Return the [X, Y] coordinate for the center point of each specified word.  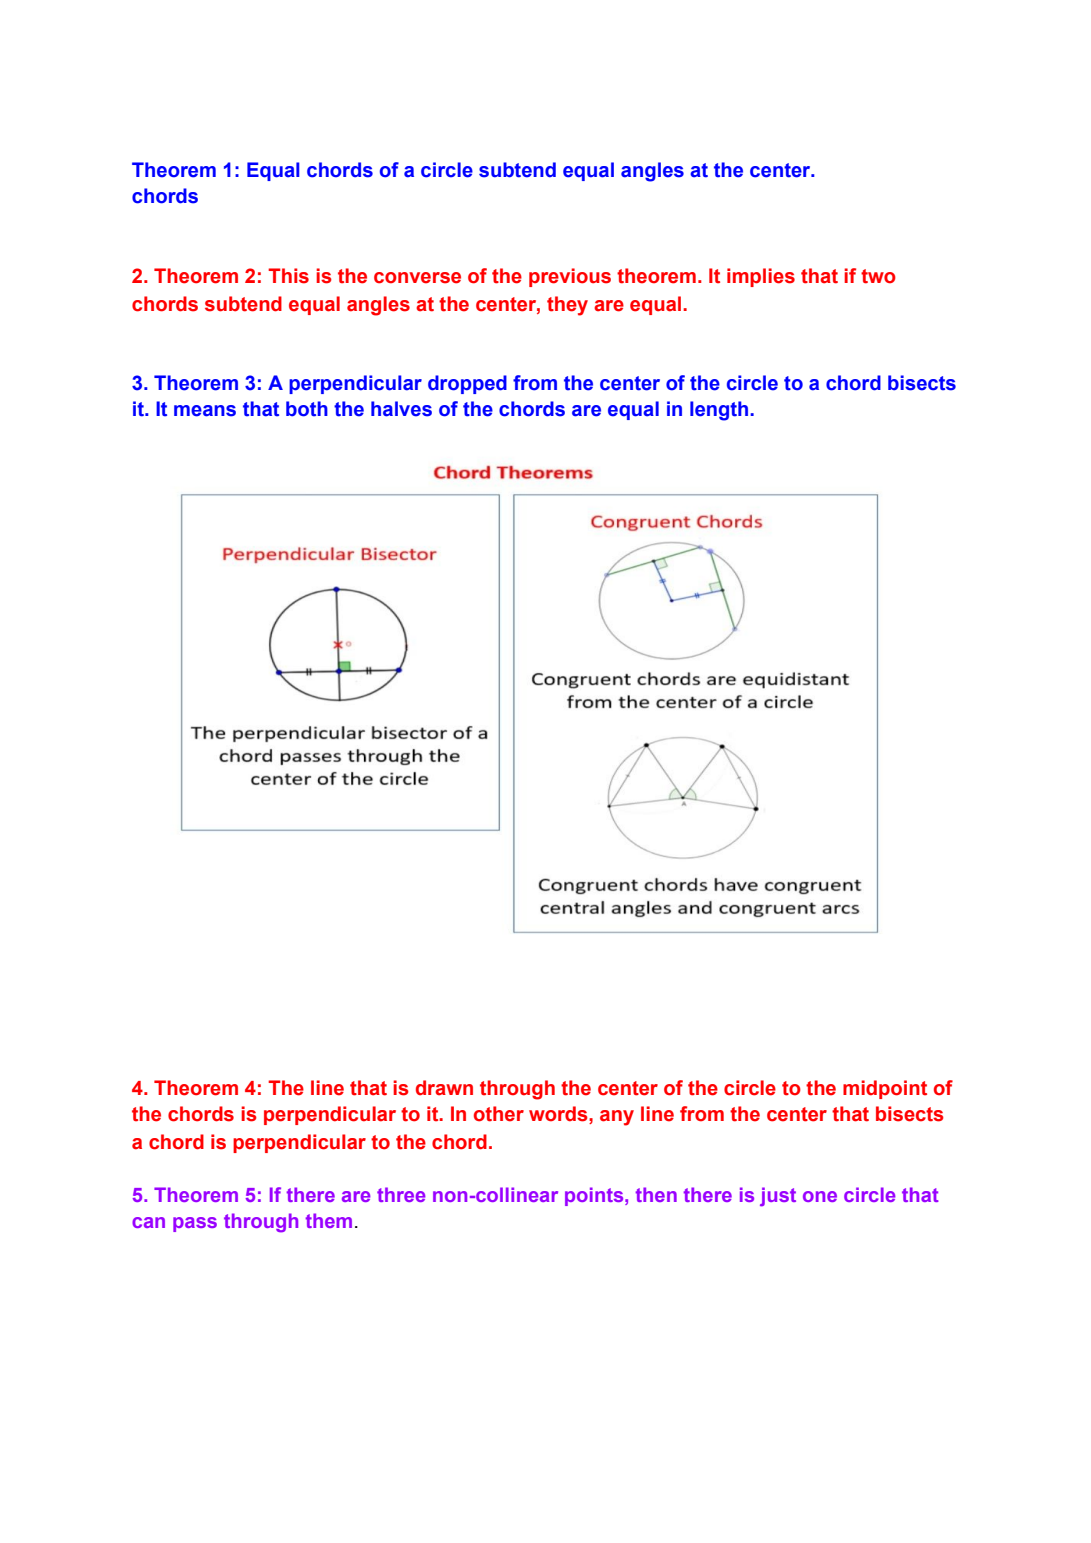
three [401, 1194]
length [720, 411]
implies [761, 277]
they [567, 306]
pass [195, 1224]
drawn [444, 1088]
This [288, 276]
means [205, 411]
